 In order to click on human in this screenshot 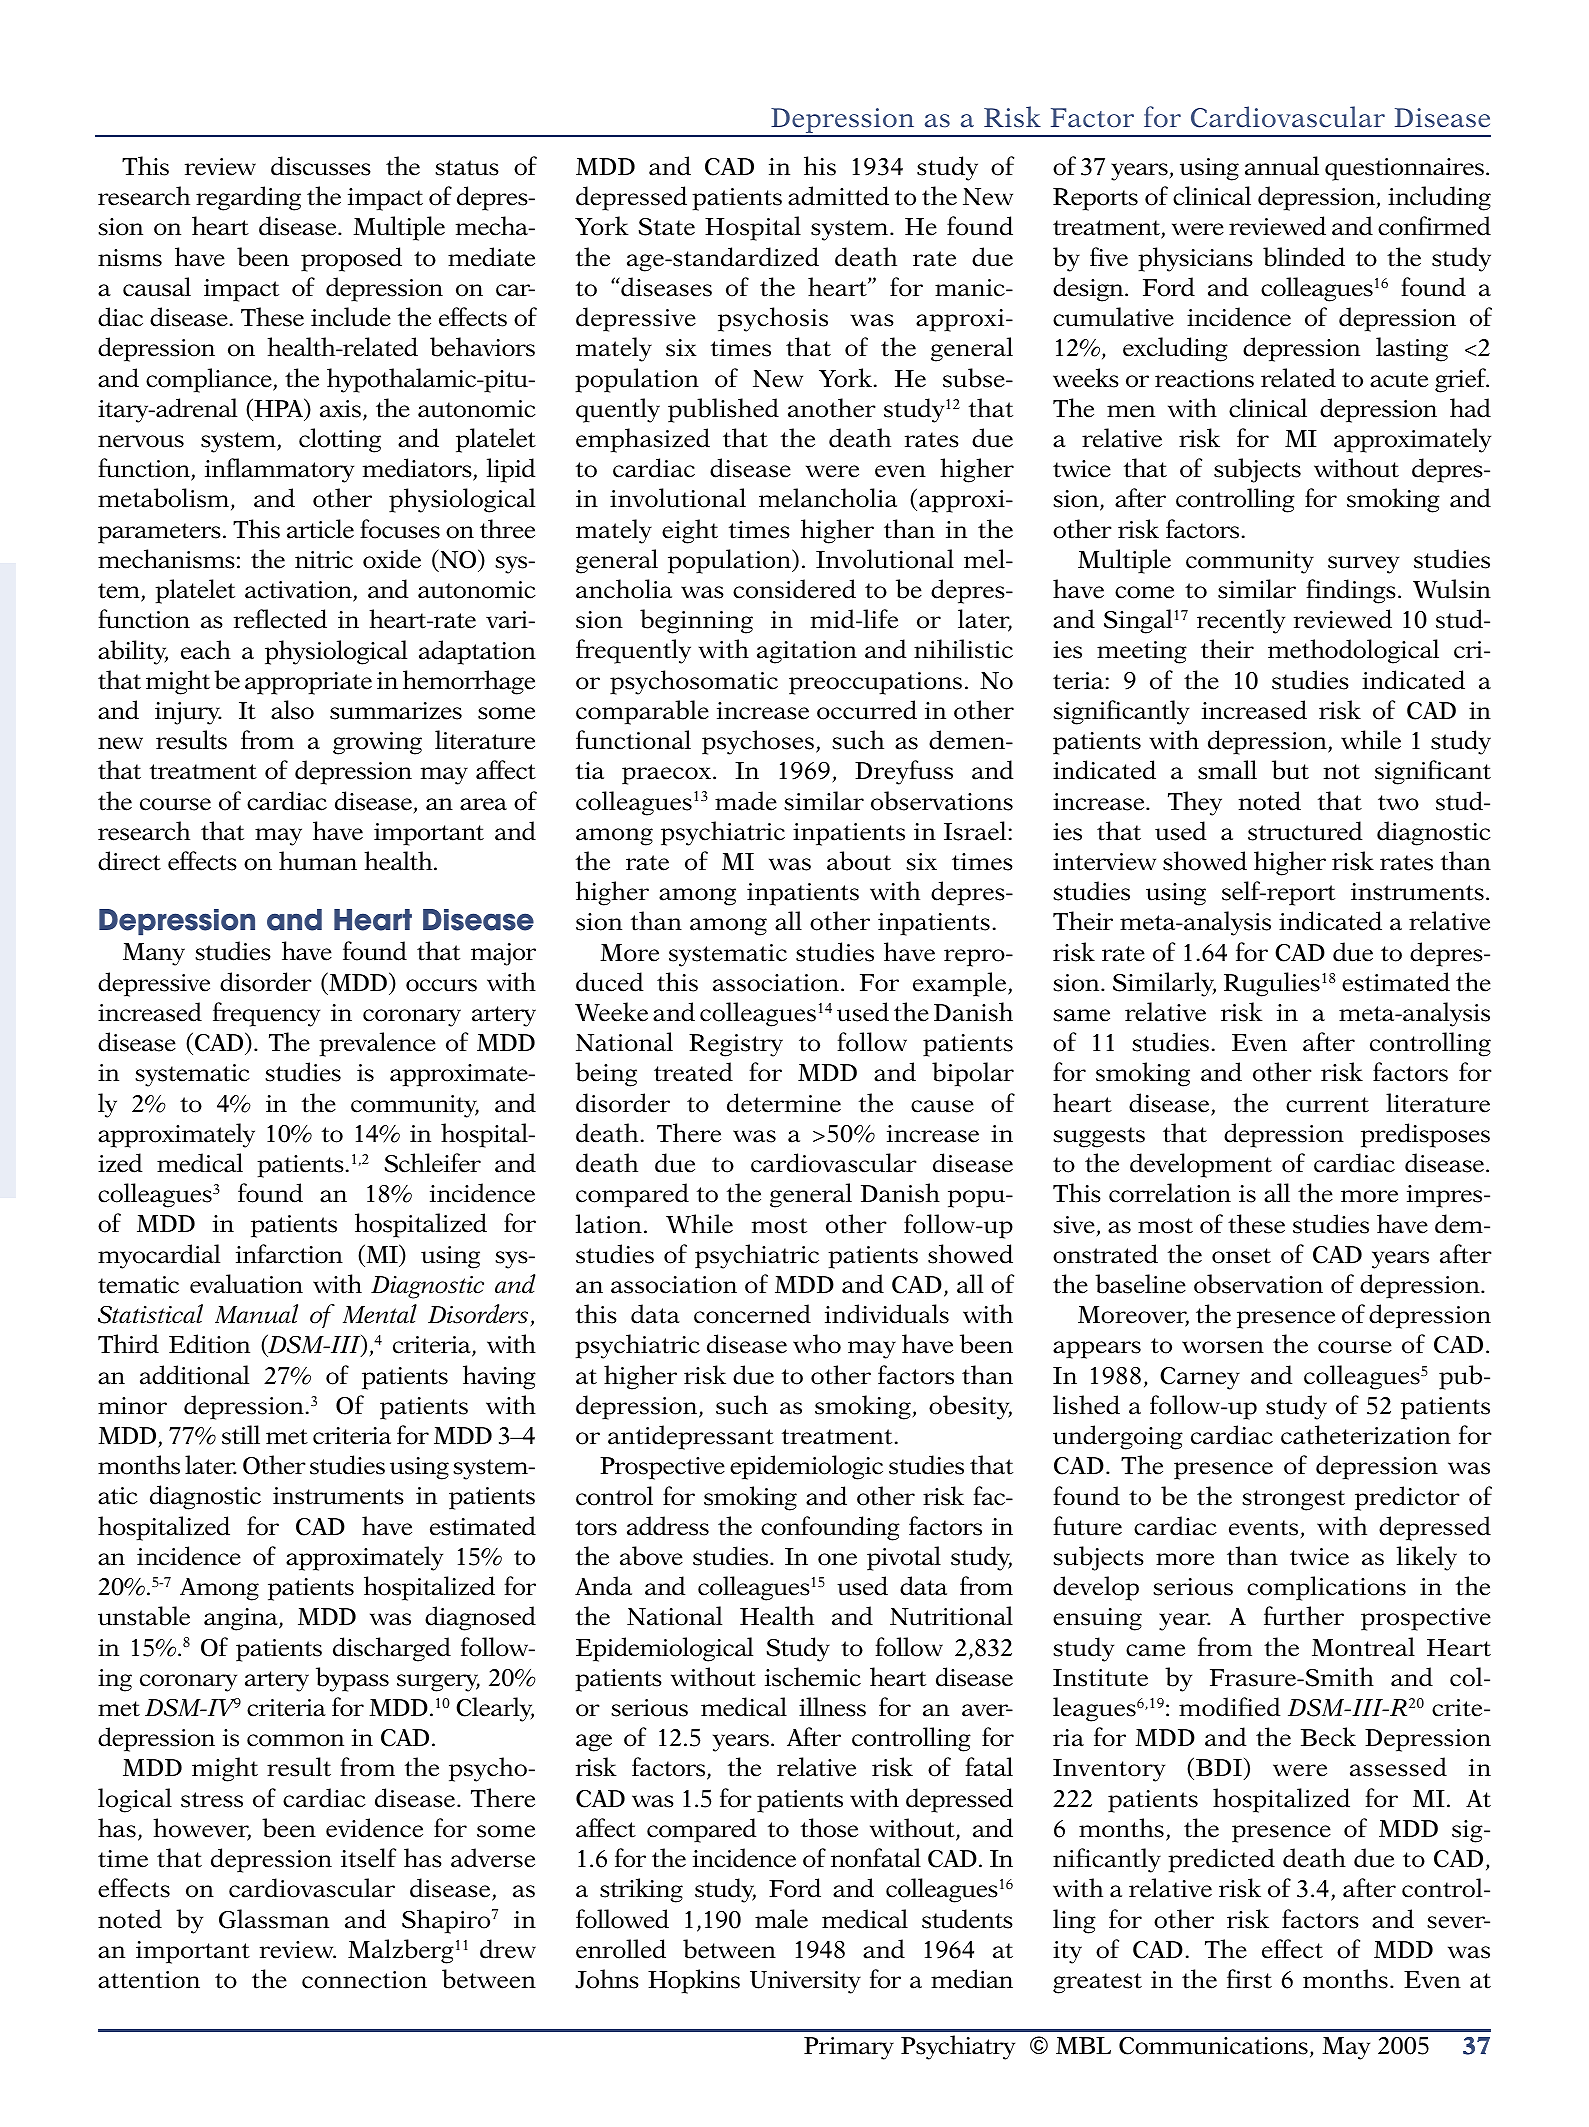, I will do `click(318, 861)`.
